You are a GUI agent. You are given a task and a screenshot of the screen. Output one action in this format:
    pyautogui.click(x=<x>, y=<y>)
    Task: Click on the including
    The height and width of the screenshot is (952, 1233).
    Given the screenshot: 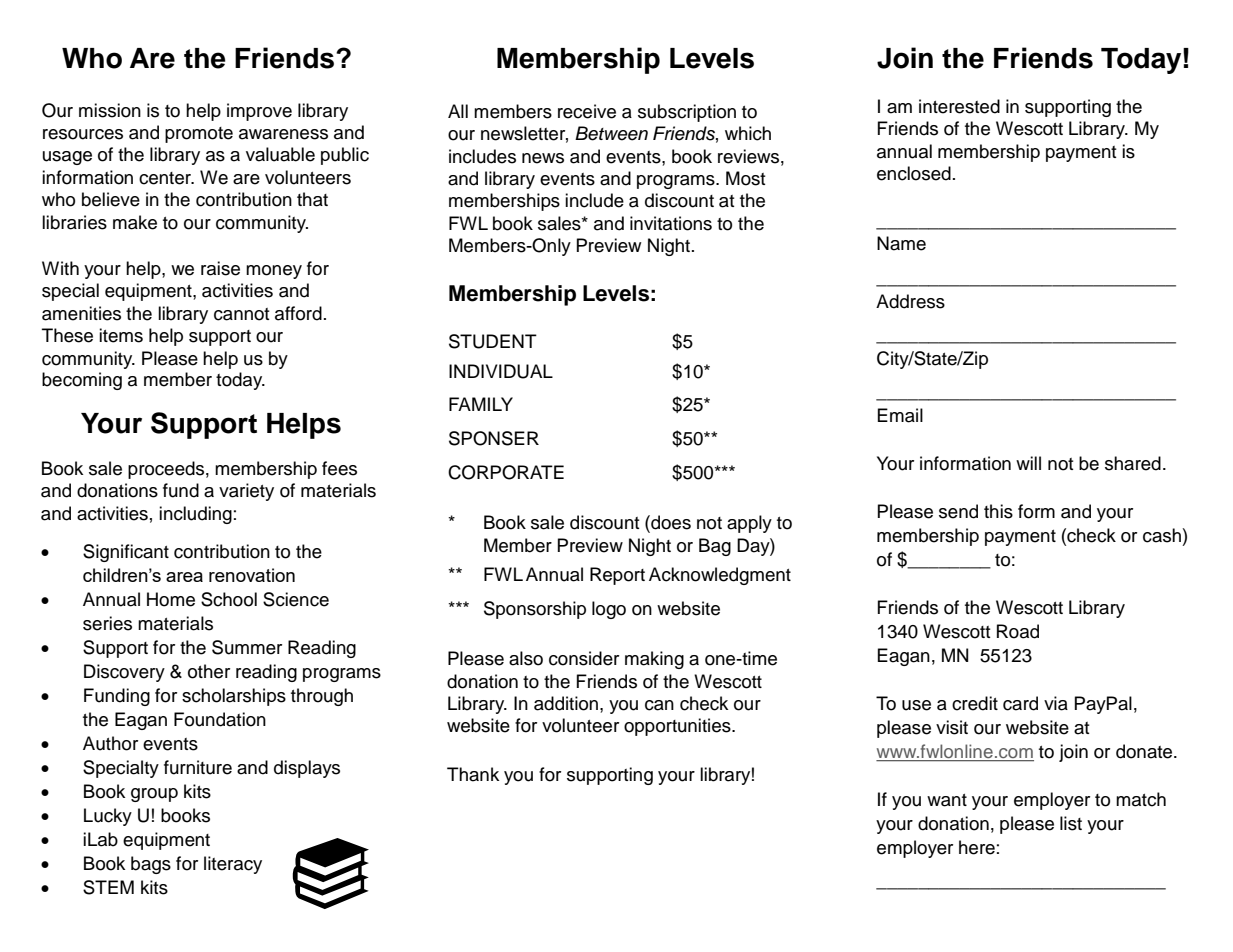 What is the action you would take?
    pyautogui.click(x=195, y=515)
